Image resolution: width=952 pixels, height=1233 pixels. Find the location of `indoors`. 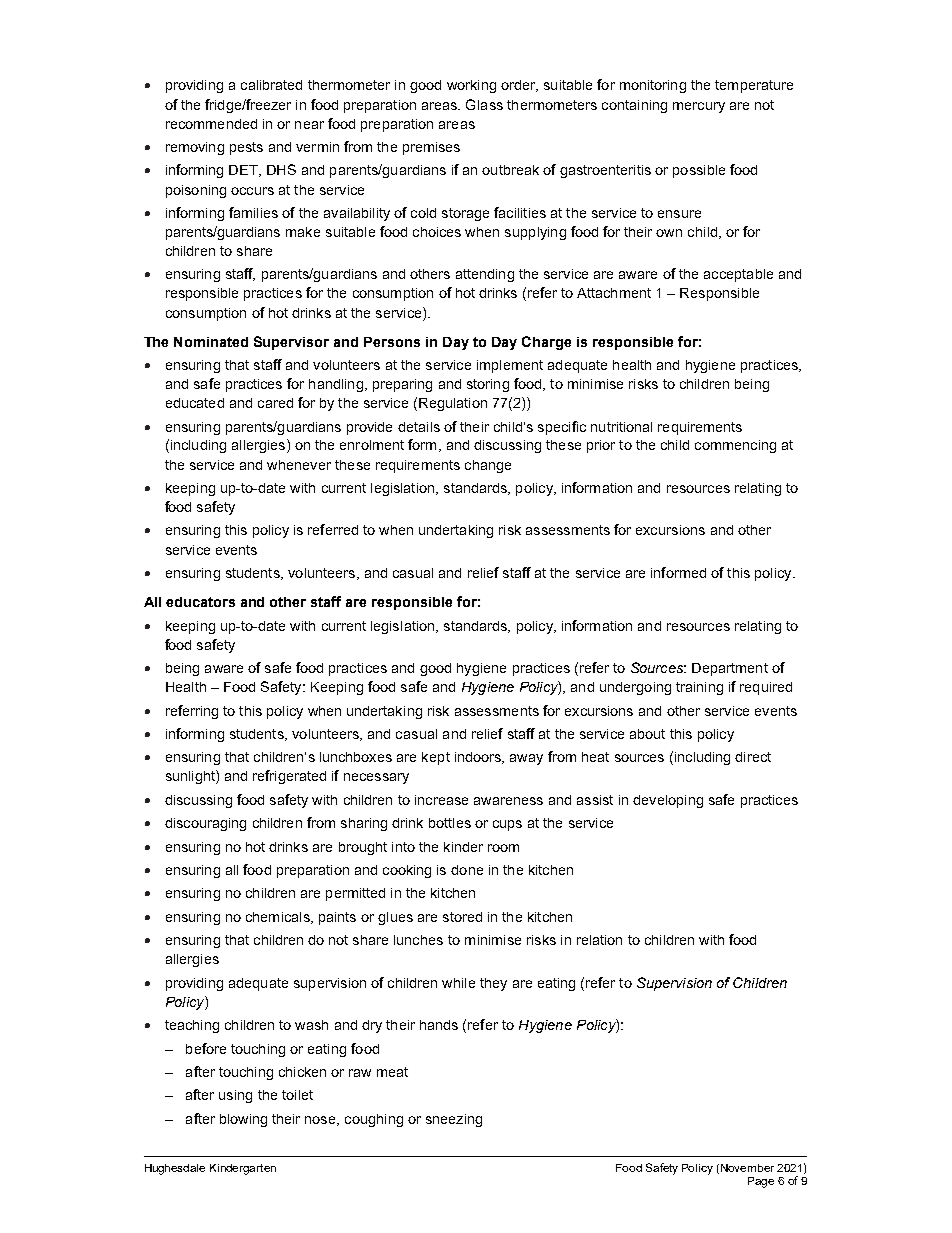

indoors is located at coordinates (479, 758).
